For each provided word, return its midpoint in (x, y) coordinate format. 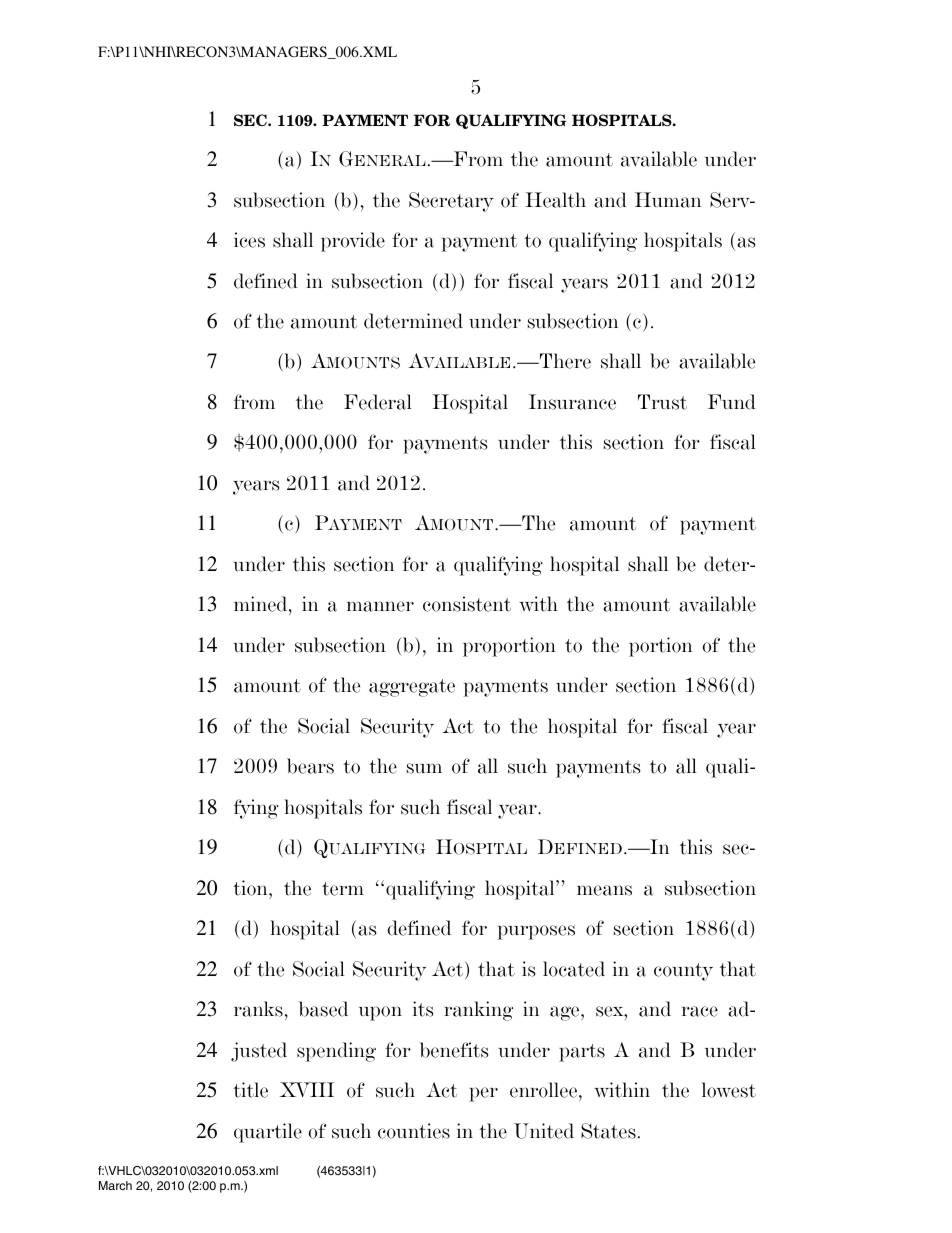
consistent (467, 604)
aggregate (412, 688)
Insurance (572, 402)
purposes (536, 932)
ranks (258, 1009)
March (115, 1185)
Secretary (451, 202)
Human (668, 200)
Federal (378, 402)
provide (353, 242)
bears (310, 766)
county (683, 972)
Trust (662, 402)
